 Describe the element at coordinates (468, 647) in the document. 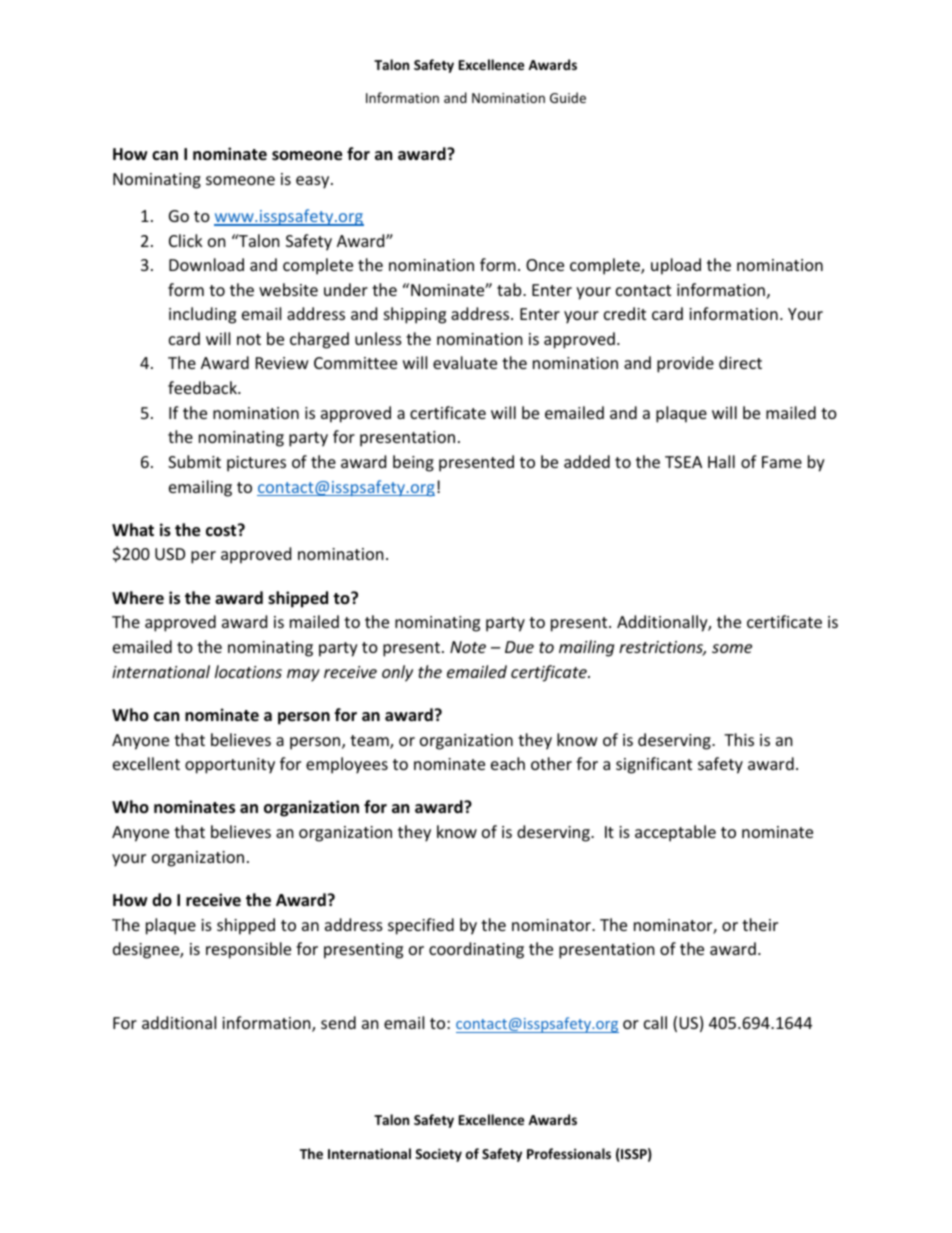

I see `Note` at that location.
